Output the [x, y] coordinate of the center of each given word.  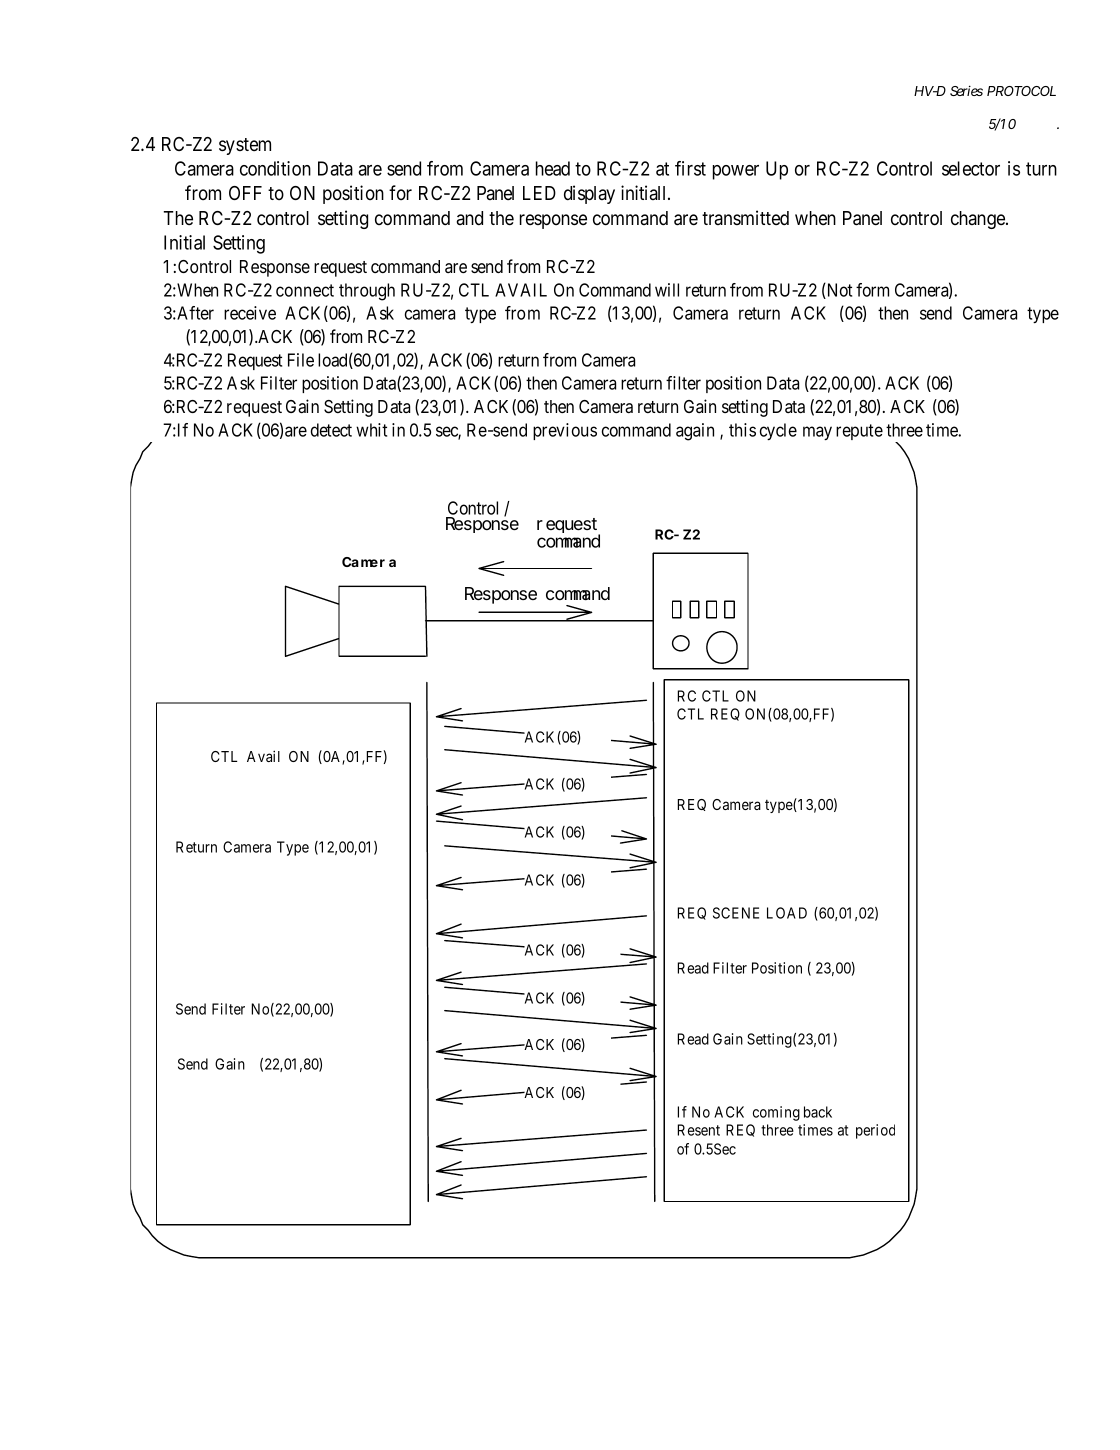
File [301, 360]
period [875, 1131]
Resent [698, 1130]
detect [331, 430]
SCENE [736, 913]
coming [776, 1113]
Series [966, 90]
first [690, 168]
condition [275, 168]
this [742, 430]
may [817, 433]
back [818, 1112]
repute [859, 432]
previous [565, 431]
